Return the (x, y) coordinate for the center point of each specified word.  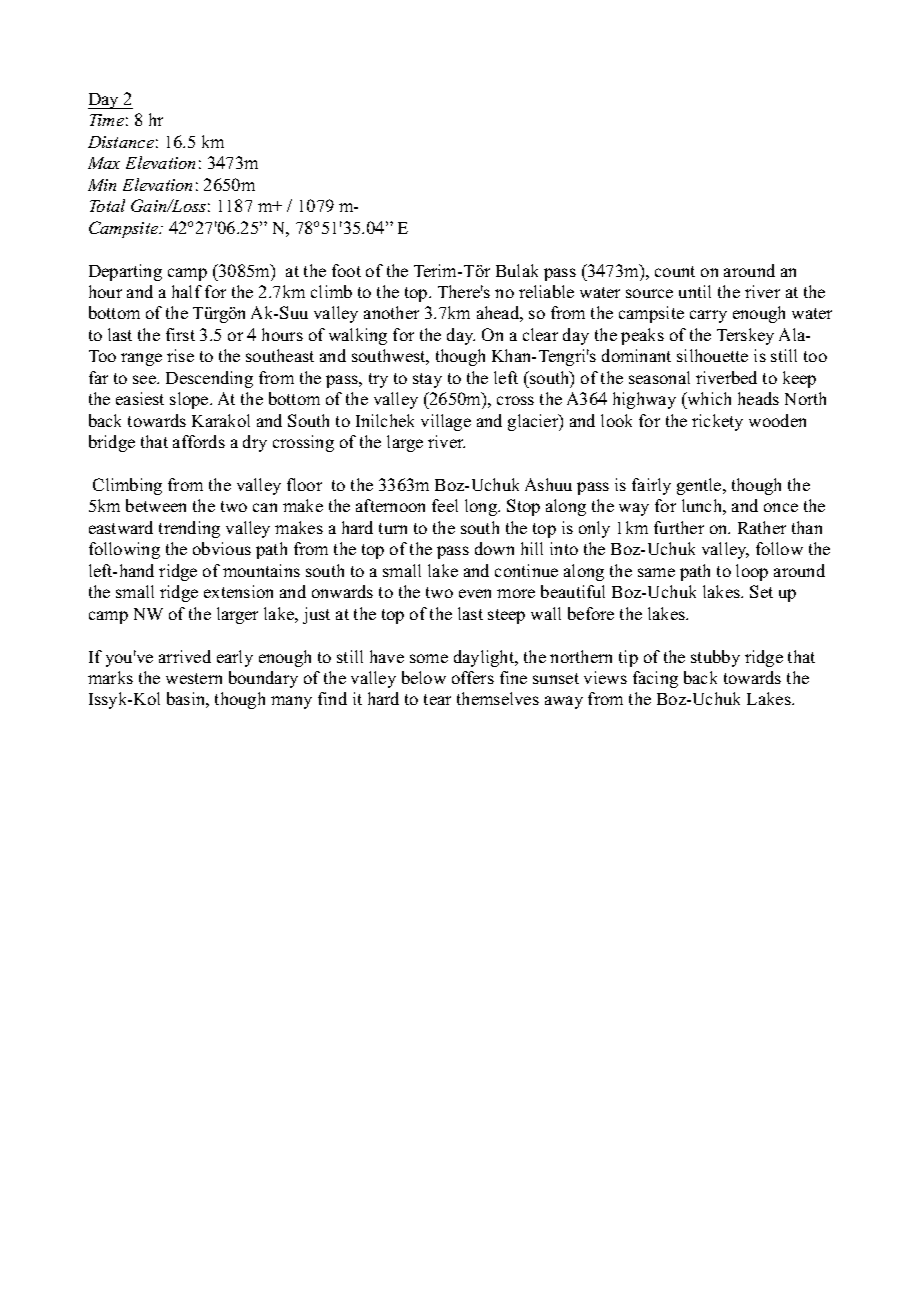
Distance (121, 142)
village (446, 422)
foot (346, 270)
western (194, 678)
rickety (717, 422)
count (675, 271)
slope (190, 400)
